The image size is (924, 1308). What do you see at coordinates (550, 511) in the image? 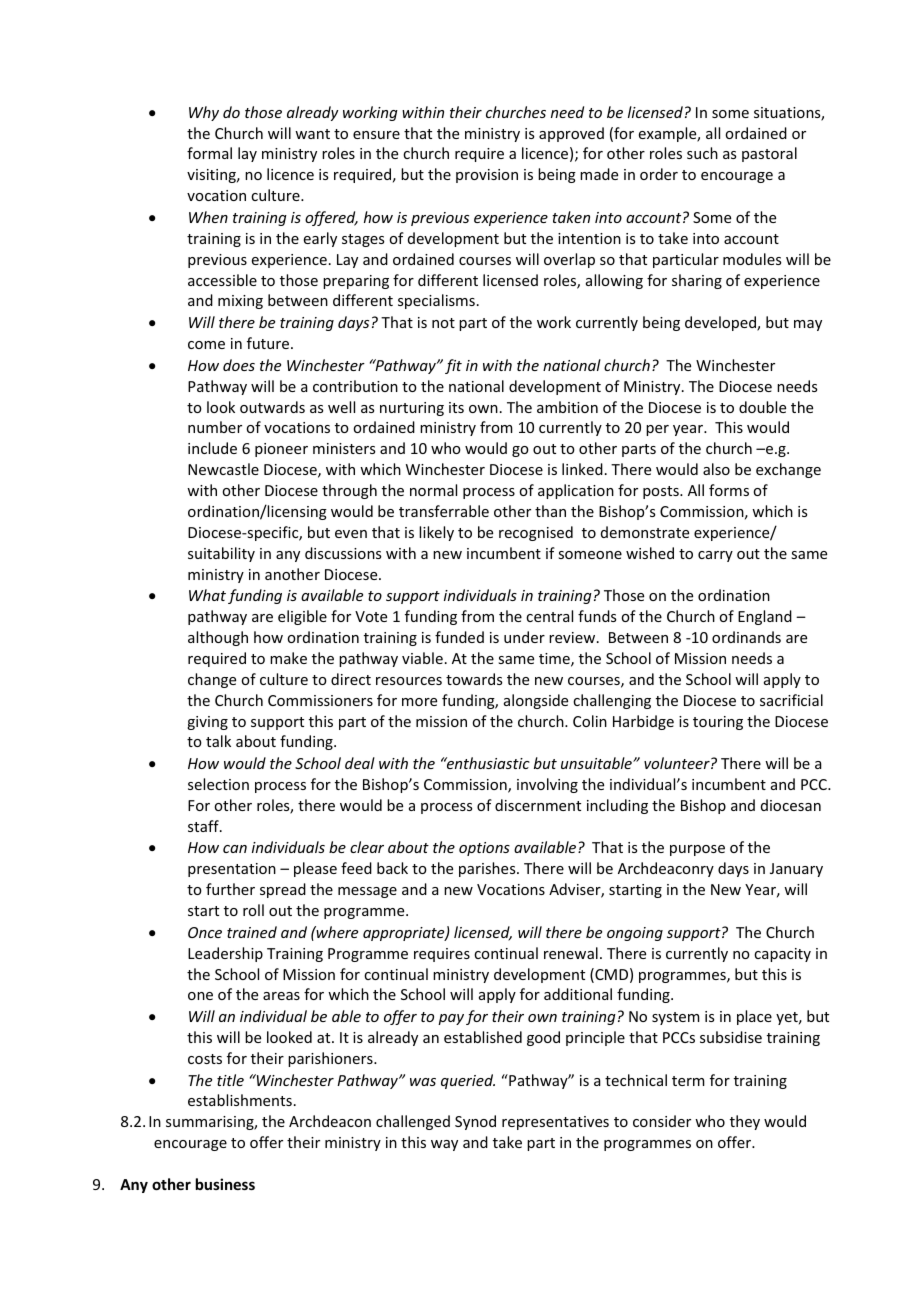
I see `than` at bounding box center [550, 511].
